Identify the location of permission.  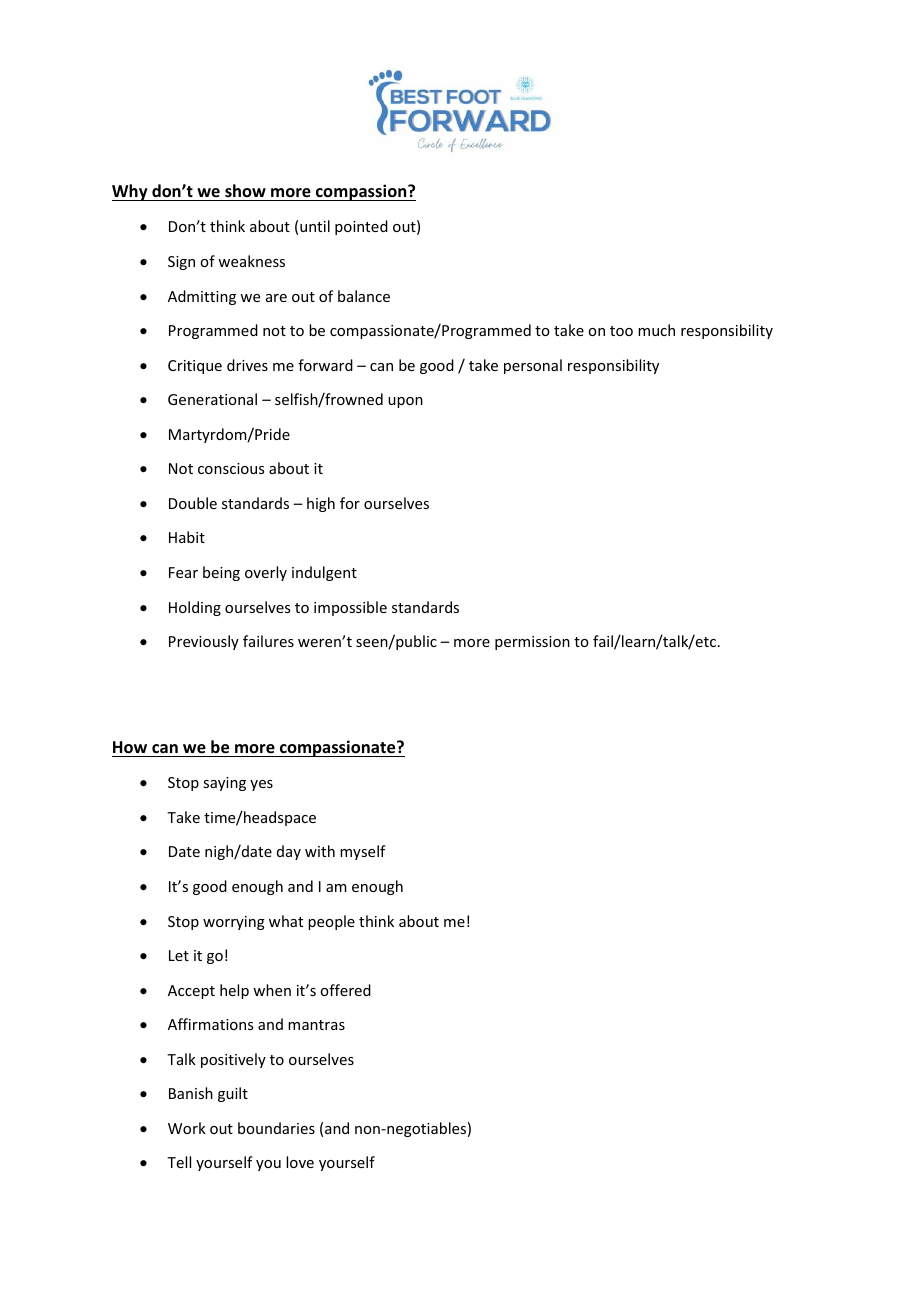
(532, 643).
